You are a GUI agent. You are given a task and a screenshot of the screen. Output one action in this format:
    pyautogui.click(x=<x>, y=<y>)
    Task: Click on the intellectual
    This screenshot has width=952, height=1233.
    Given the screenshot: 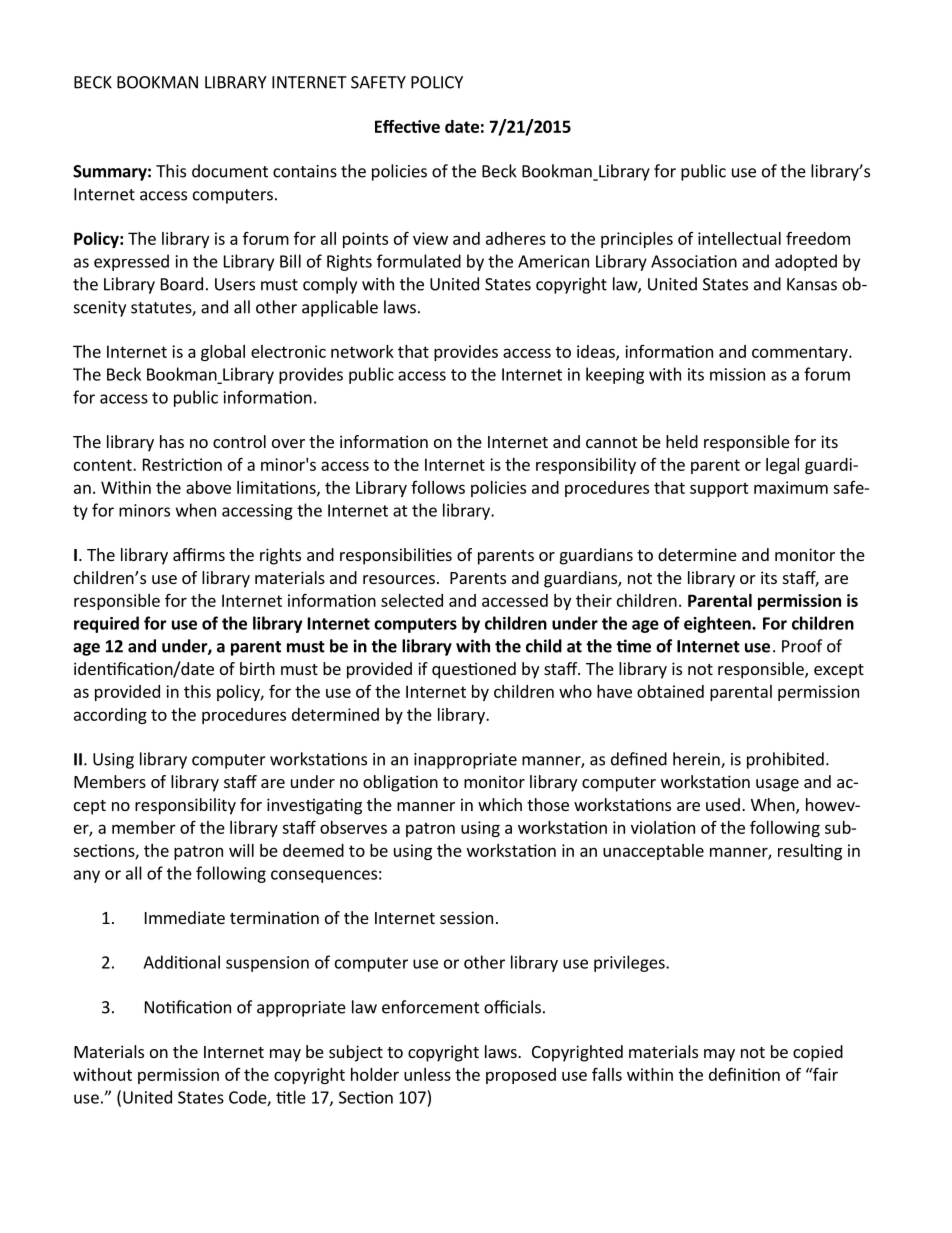 What is the action you would take?
    pyautogui.click(x=739, y=238)
